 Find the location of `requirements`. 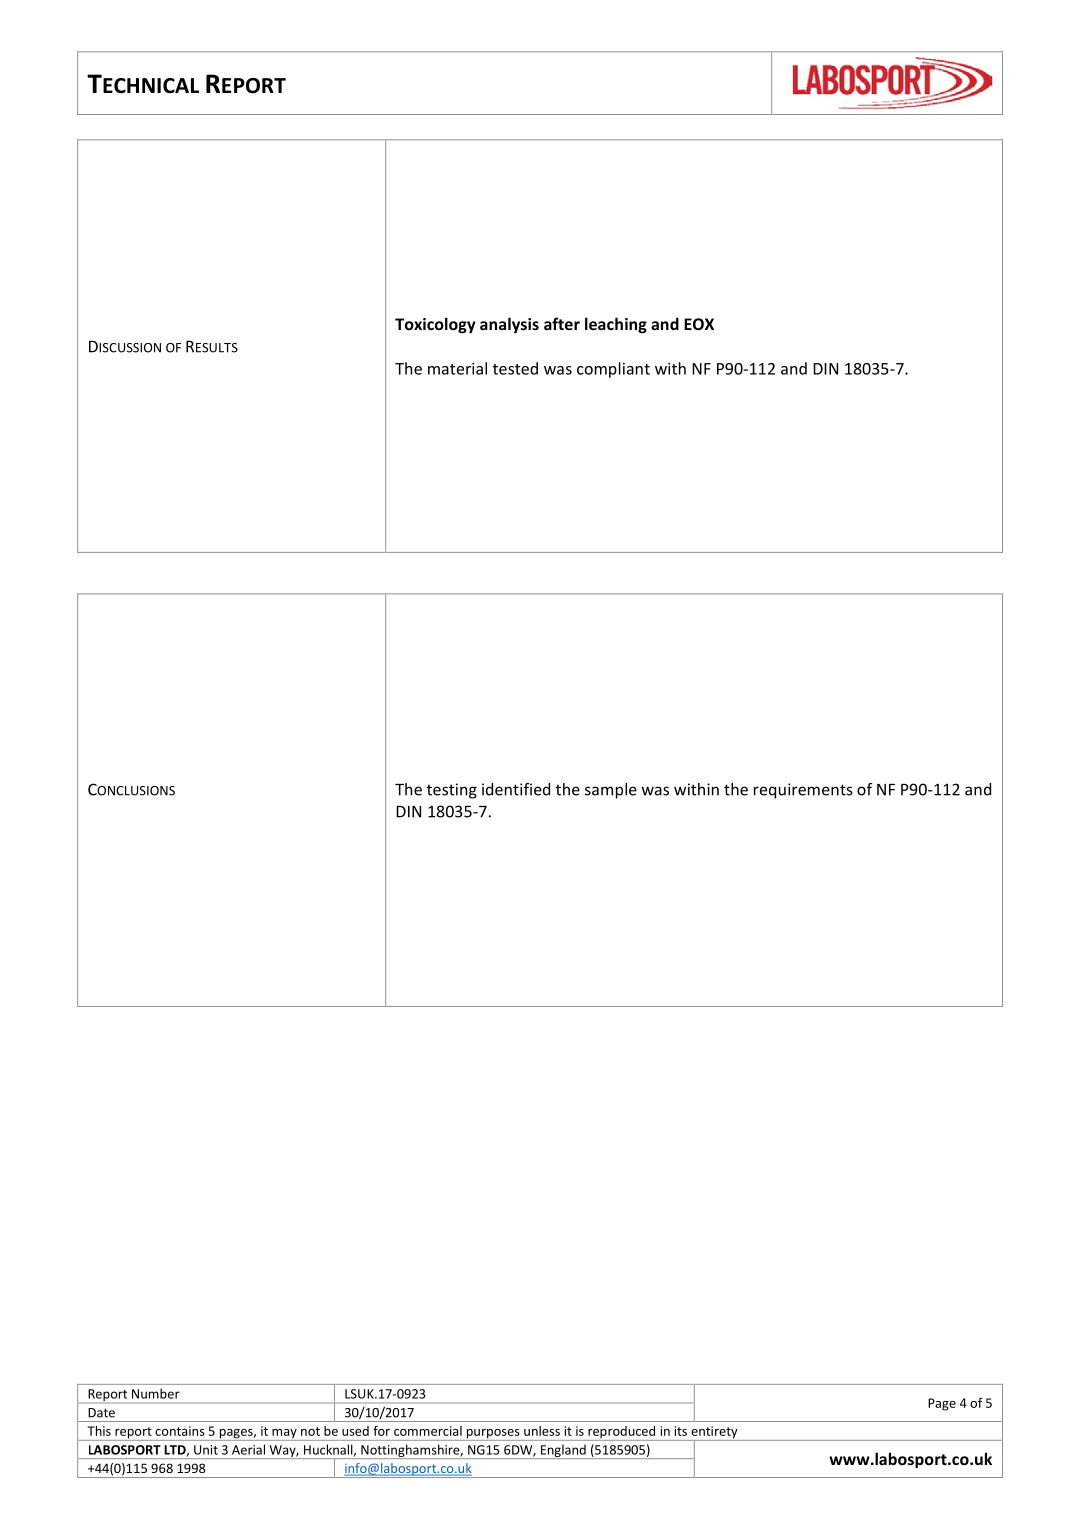

requirements is located at coordinates (803, 791).
